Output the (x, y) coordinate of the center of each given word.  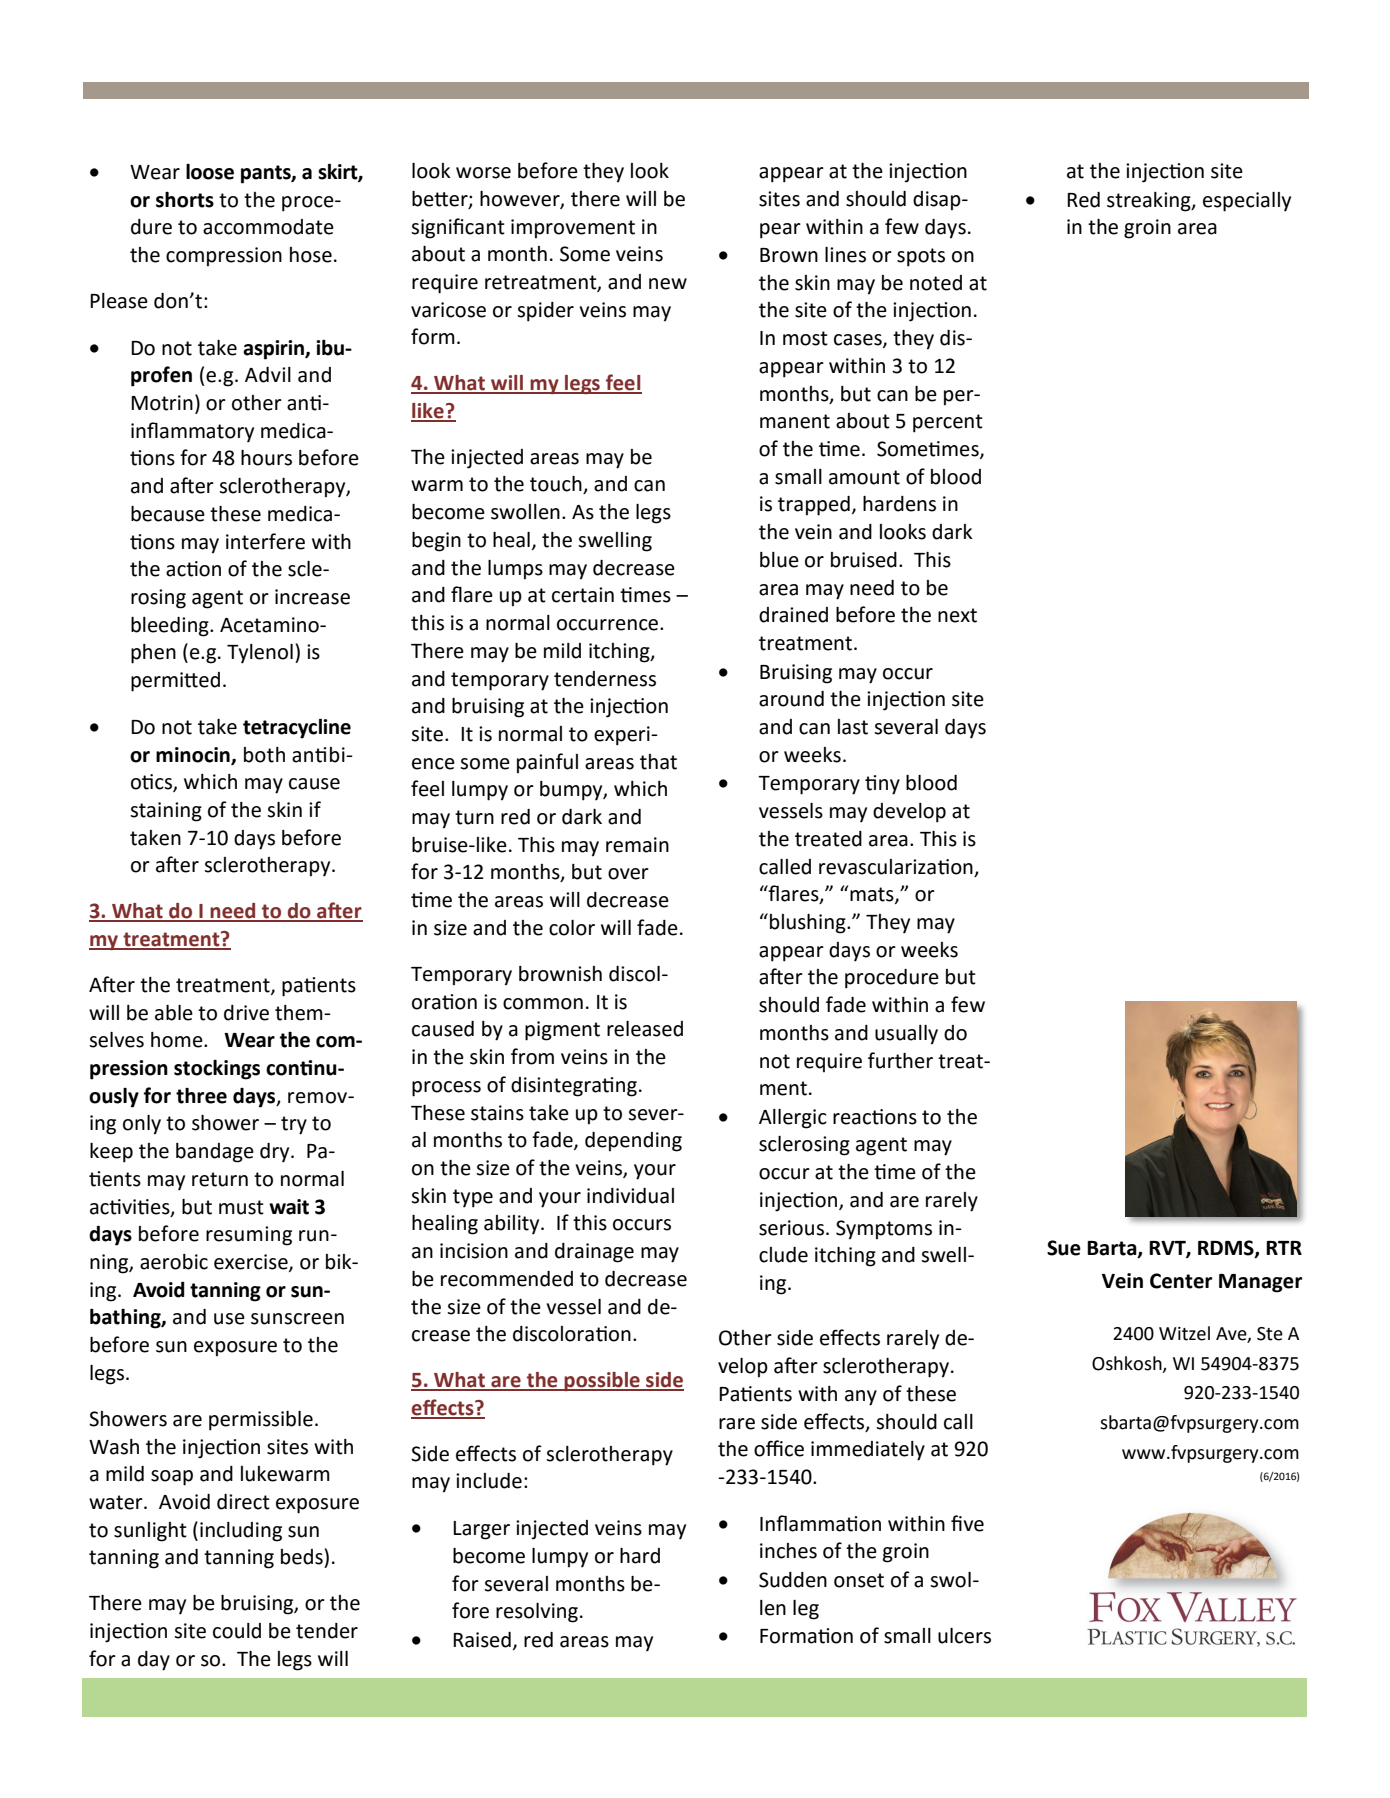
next (957, 615)
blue (779, 560)
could (237, 1631)
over (628, 874)
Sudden (793, 1580)
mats (873, 895)
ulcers (964, 1636)
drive (246, 1013)
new (668, 284)
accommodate (268, 227)
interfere (265, 541)
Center (1181, 1281)
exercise (252, 1263)
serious (793, 1228)
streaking (1150, 202)
